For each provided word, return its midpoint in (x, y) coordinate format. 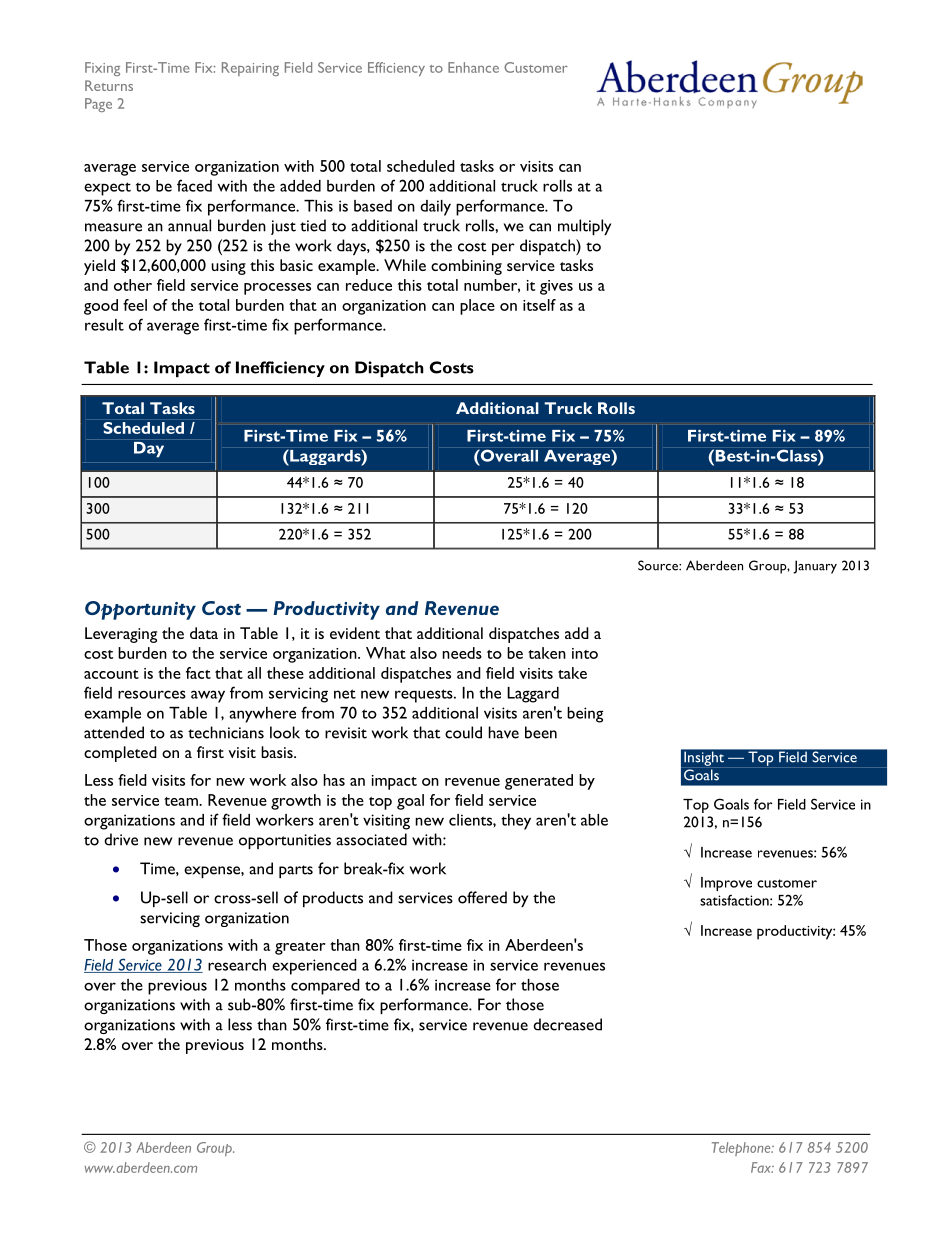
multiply (584, 227)
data (204, 633)
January (815, 567)
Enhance (473, 67)
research (237, 965)
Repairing (250, 69)
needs (462, 653)
